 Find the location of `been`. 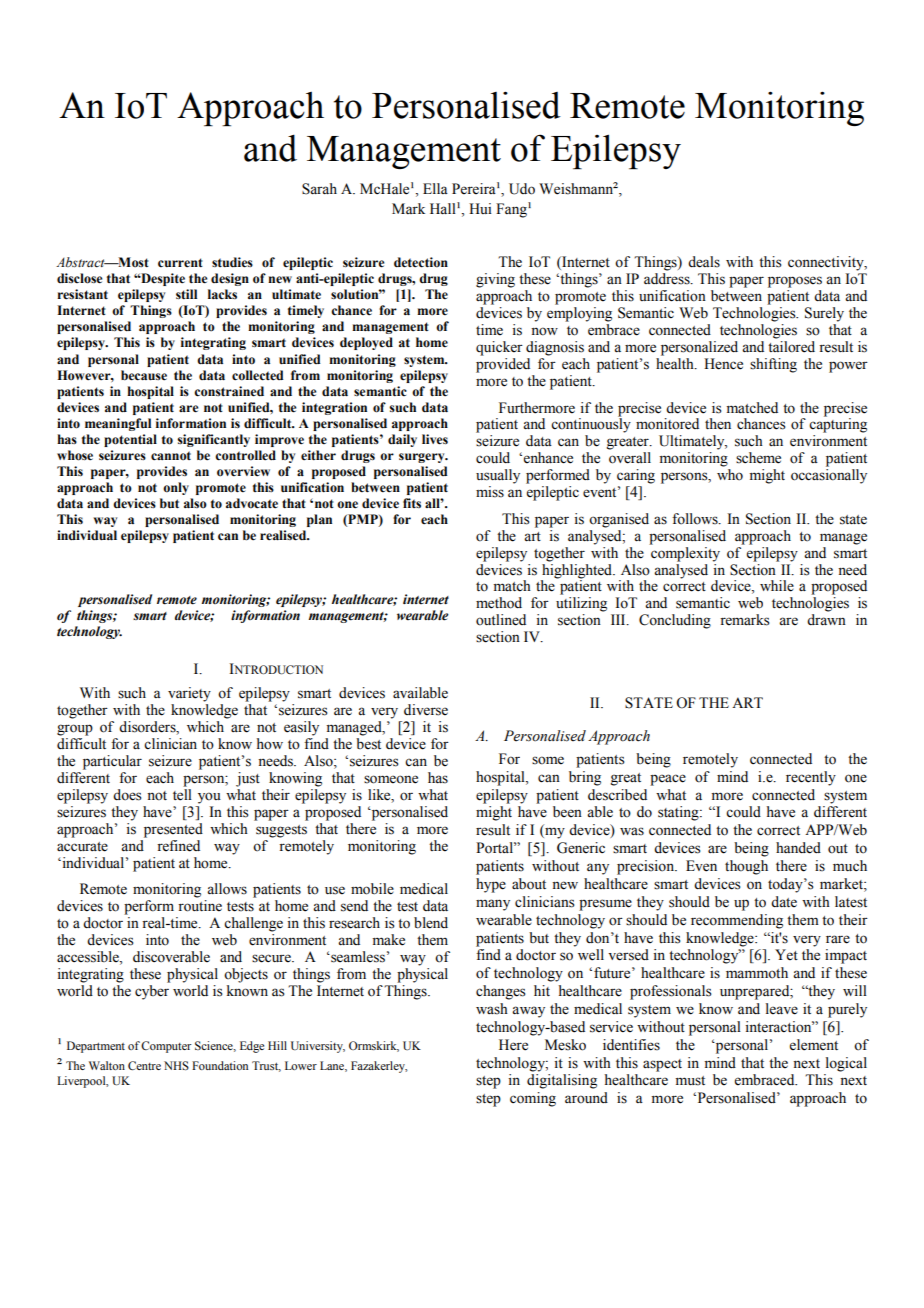

been is located at coordinates (567, 812).
